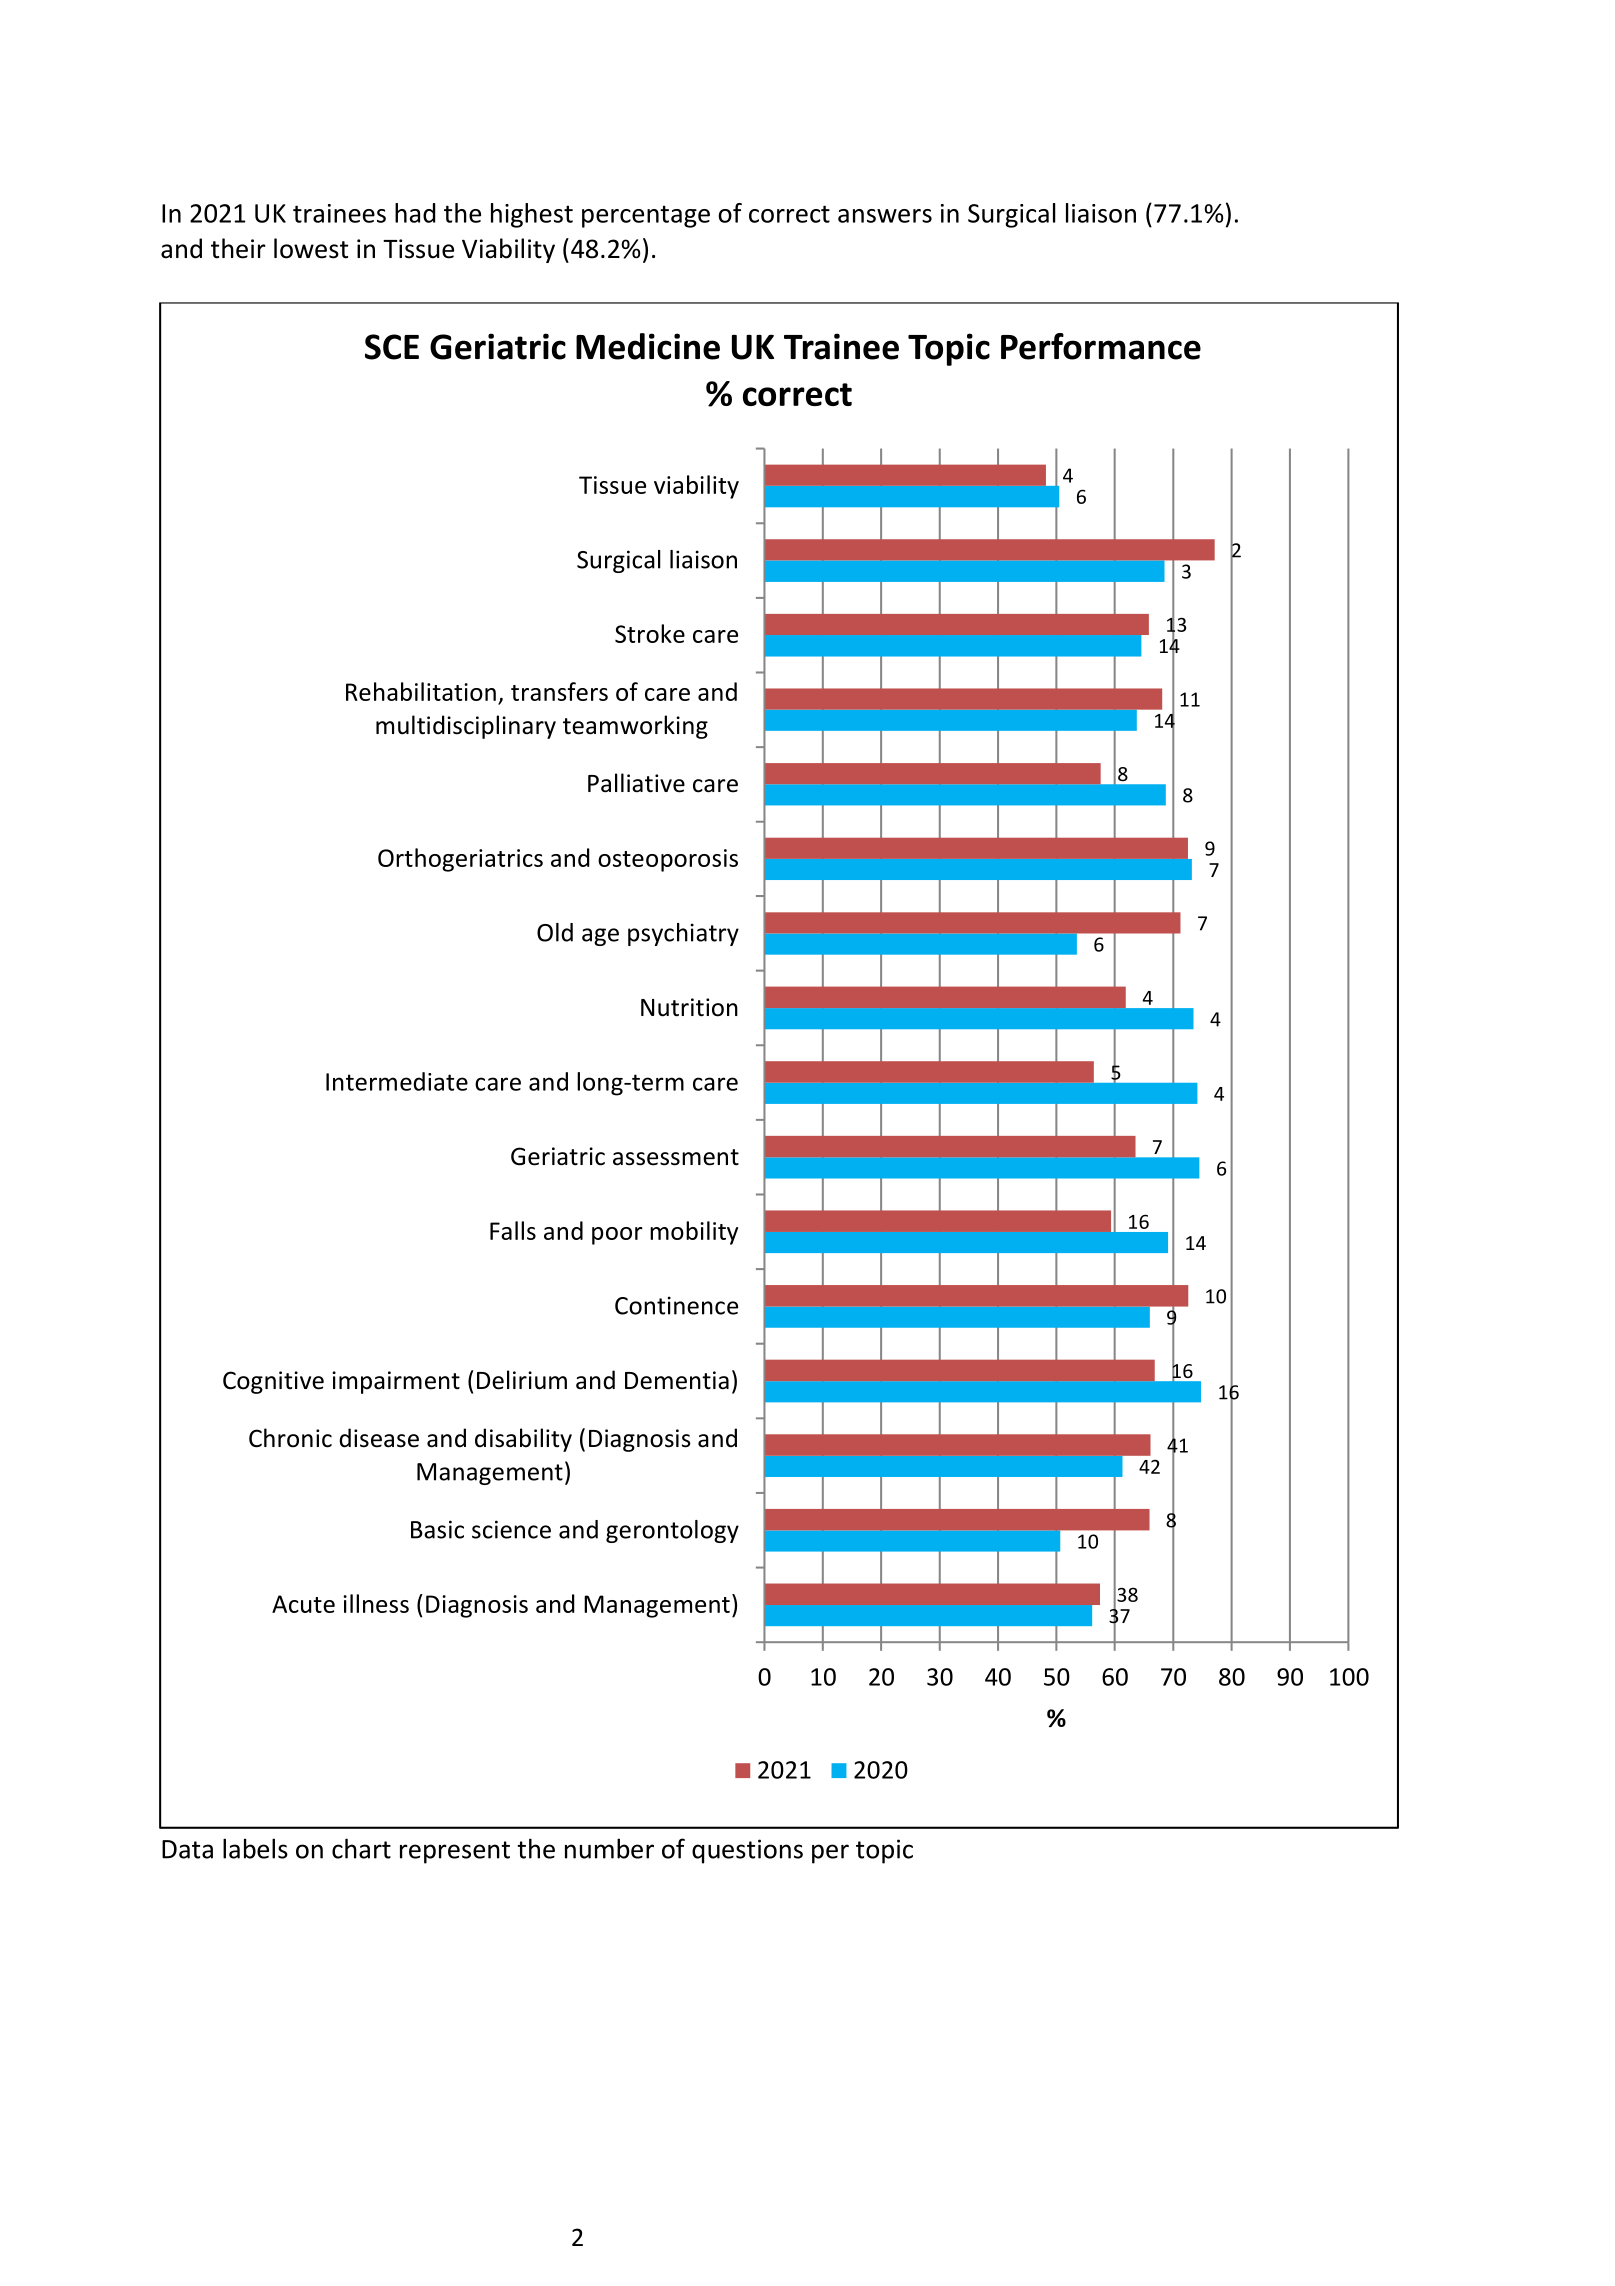 Image resolution: width=1615 pixels, height=2286 pixels. I want to click on number, so click(609, 1848).
